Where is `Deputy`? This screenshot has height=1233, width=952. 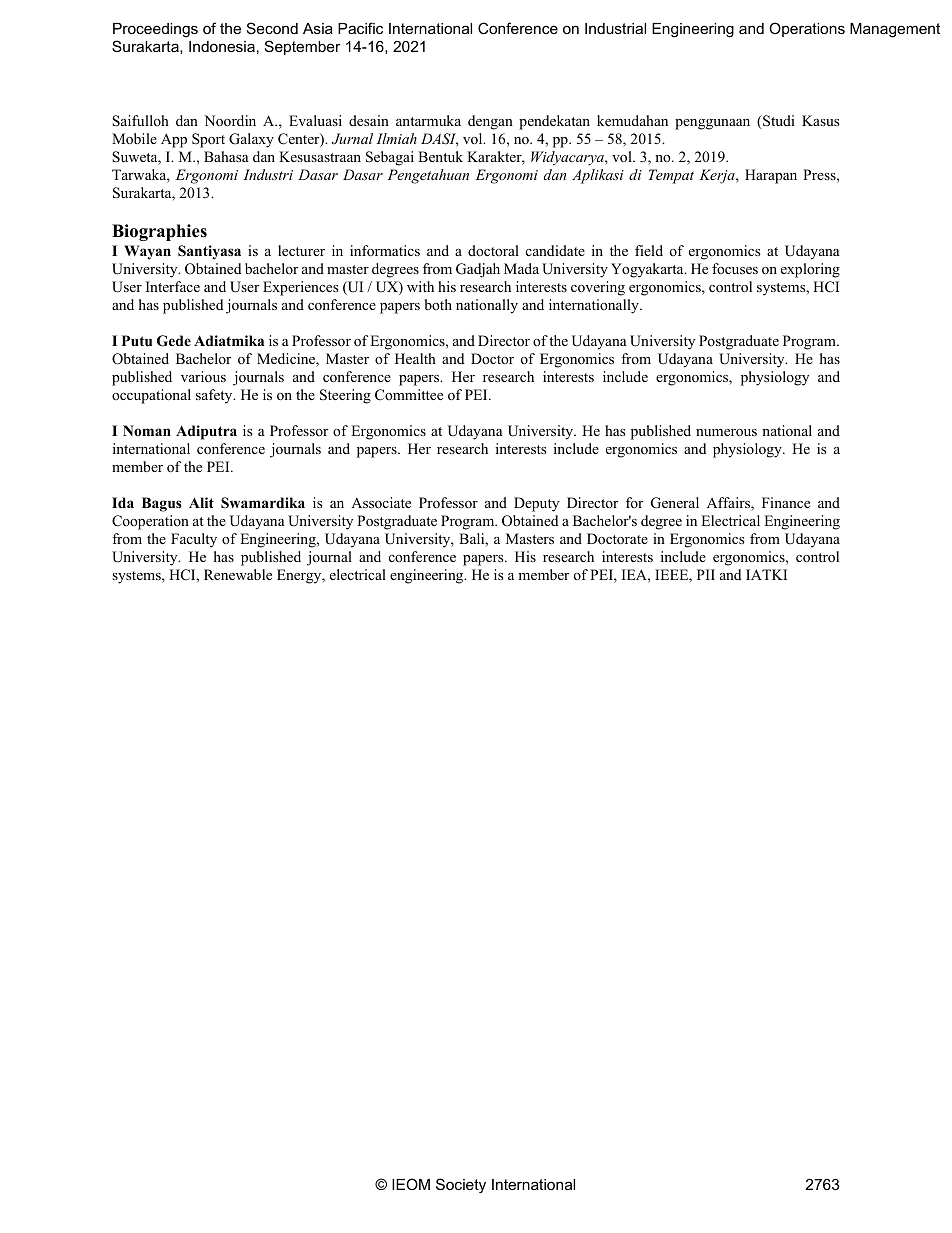 Deputy is located at coordinates (536, 504).
